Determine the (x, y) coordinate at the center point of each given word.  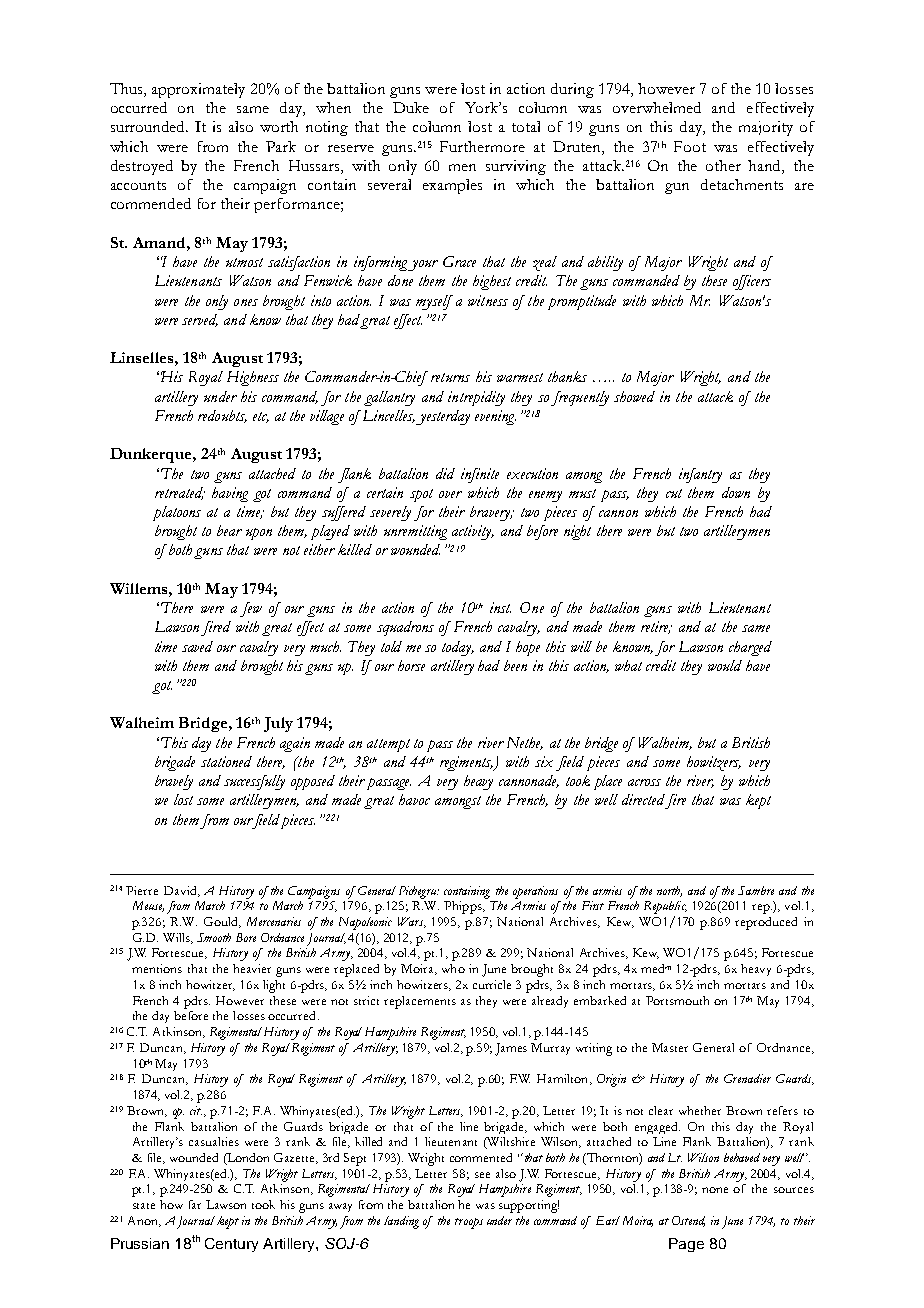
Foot (690, 146)
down (736, 492)
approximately (198, 90)
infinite (480, 475)
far (195, 1204)
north (669, 891)
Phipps (464, 907)
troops (469, 1223)
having (230, 494)
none (715, 1190)
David (181, 891)
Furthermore (482, 146)
